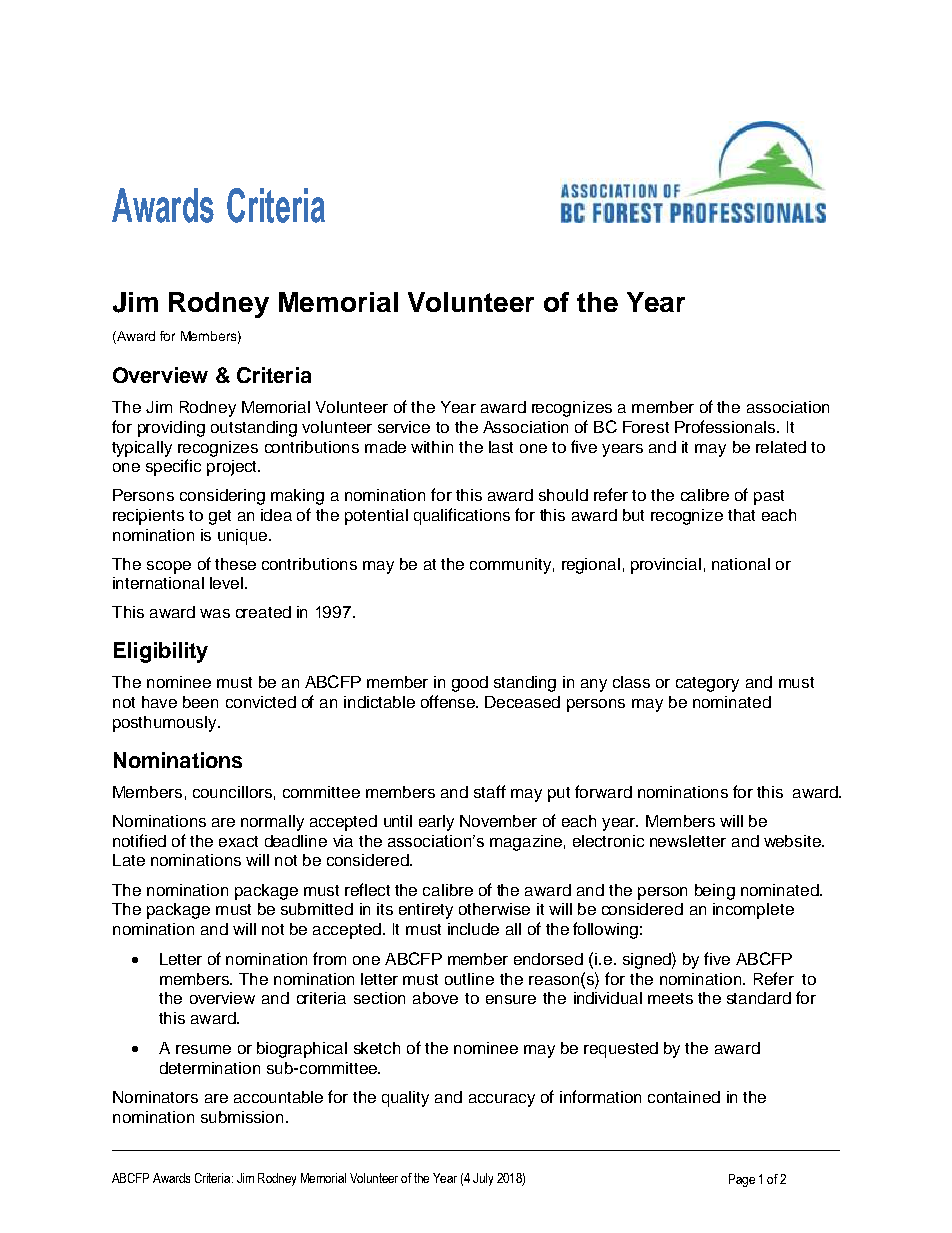 This image has height=1233, width=952. What do you see at coordinates (432, 447) in the image?
I see `within` at bounding box center [432, 447].
